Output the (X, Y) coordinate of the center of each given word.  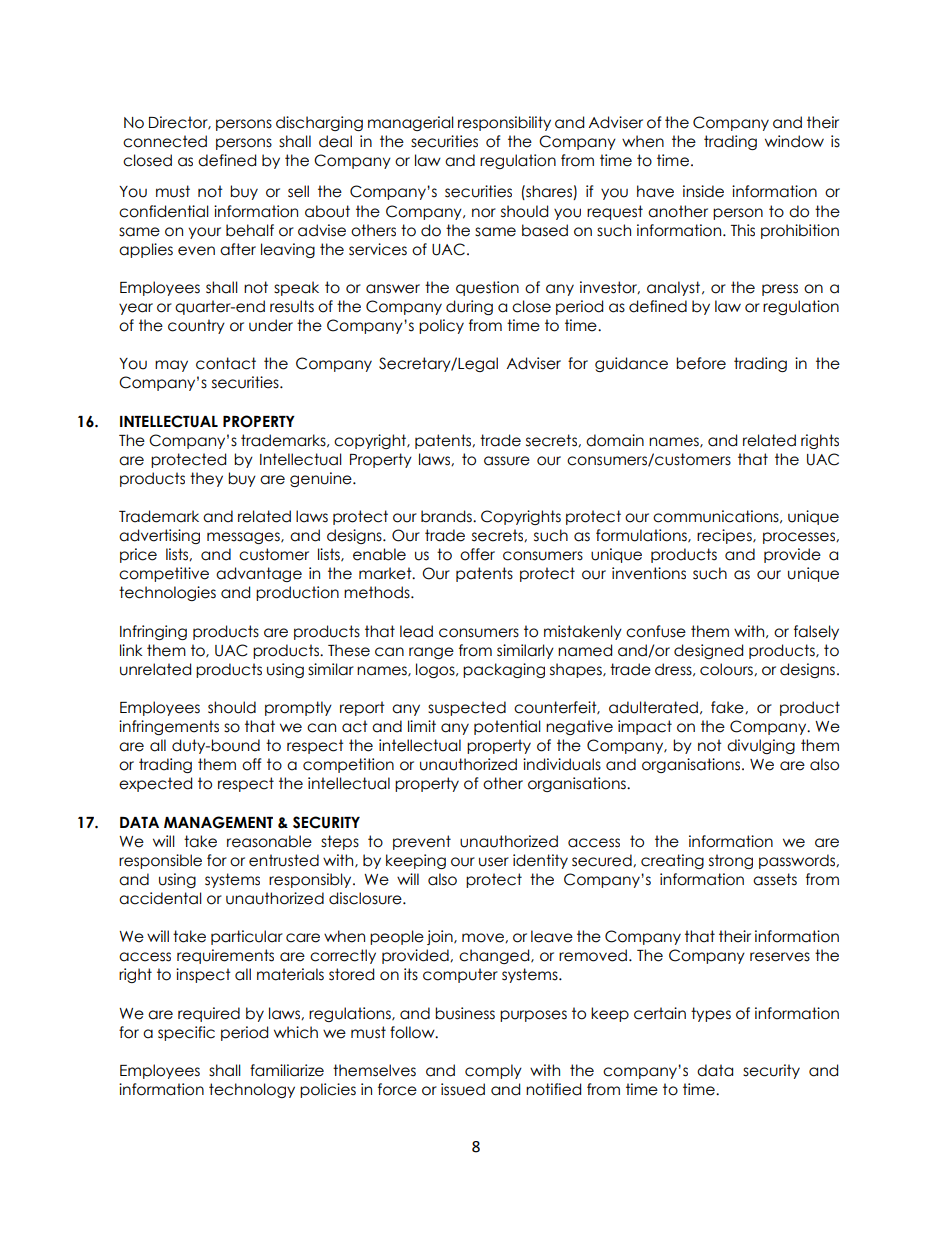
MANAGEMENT (218, 822)
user (494, 862)
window (794, 141)
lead (416, 631)
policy (441, 326)
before (701, 363)
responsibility (504, 123)
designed (708, 651)
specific (186, 1033)
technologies (167, 593)
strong (731, 861)
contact (226, 363)
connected (165, 141)
